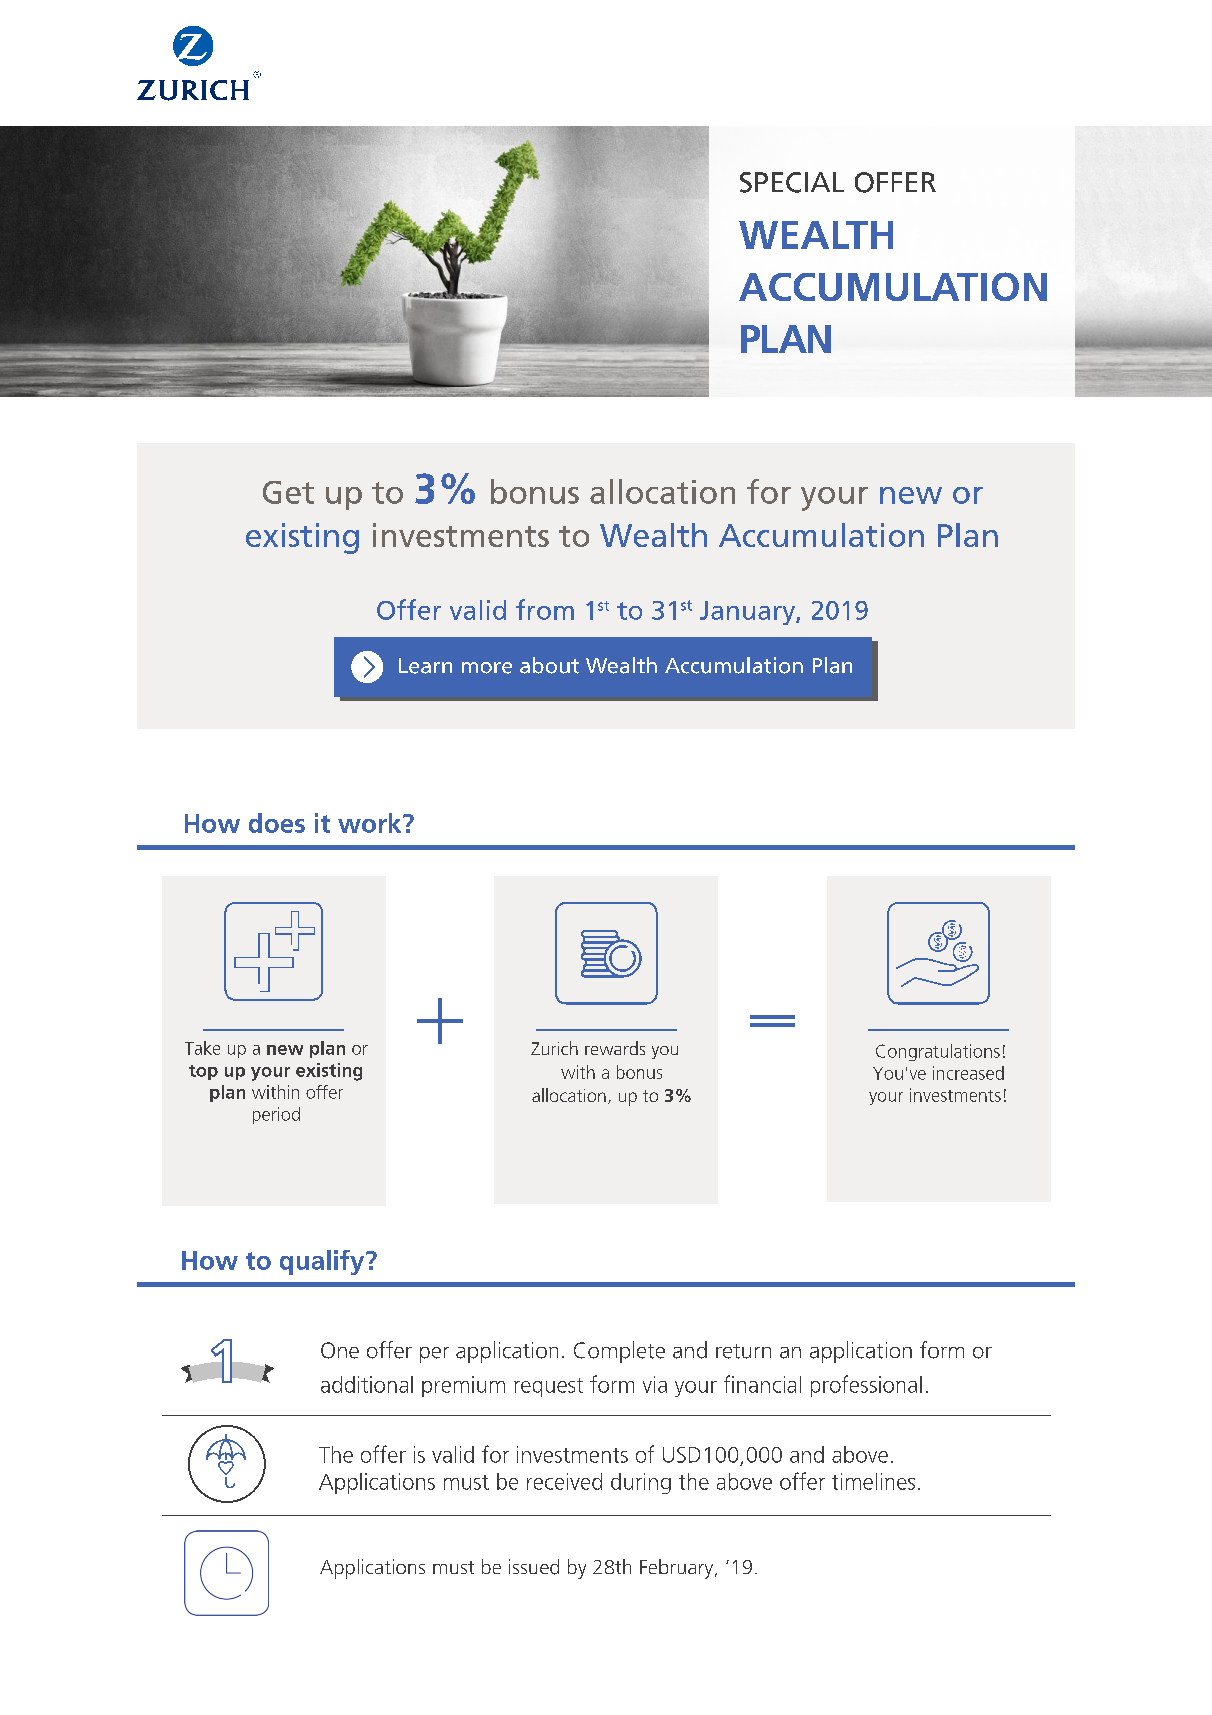  I want to click on Congratulations, so click(938, 1052).
